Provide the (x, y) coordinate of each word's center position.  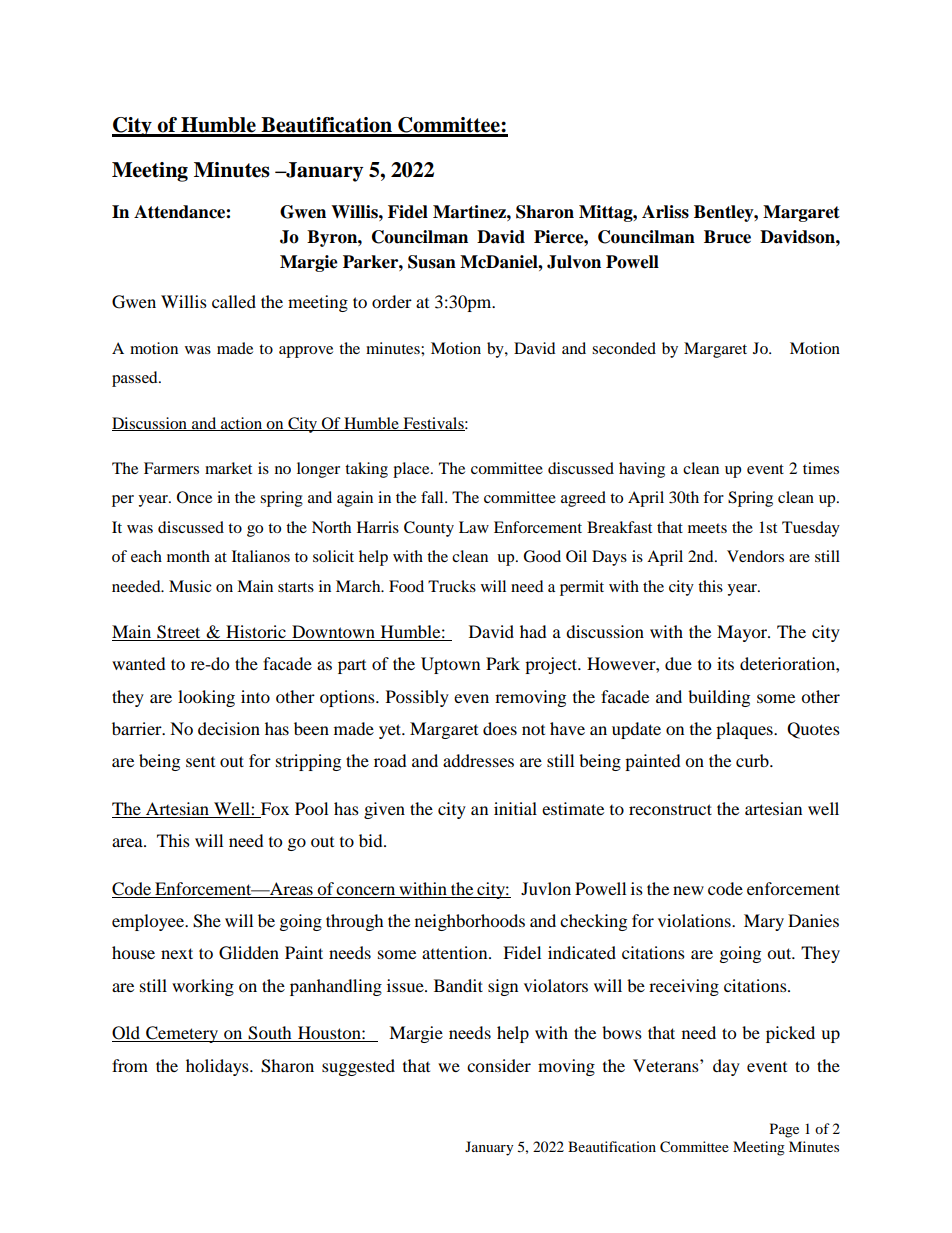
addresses (478, 760)
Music (190, 586)
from (130, 1065)
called (234, 301)
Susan (432, 262)
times (821, 468)
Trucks (452, 586)
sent (200, 762)
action (242, 424)
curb (753, 760)
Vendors (755, 556)
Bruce (727, 237)
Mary (764, 922)
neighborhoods (470, 922)
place (412, 470)
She (207, 921)
